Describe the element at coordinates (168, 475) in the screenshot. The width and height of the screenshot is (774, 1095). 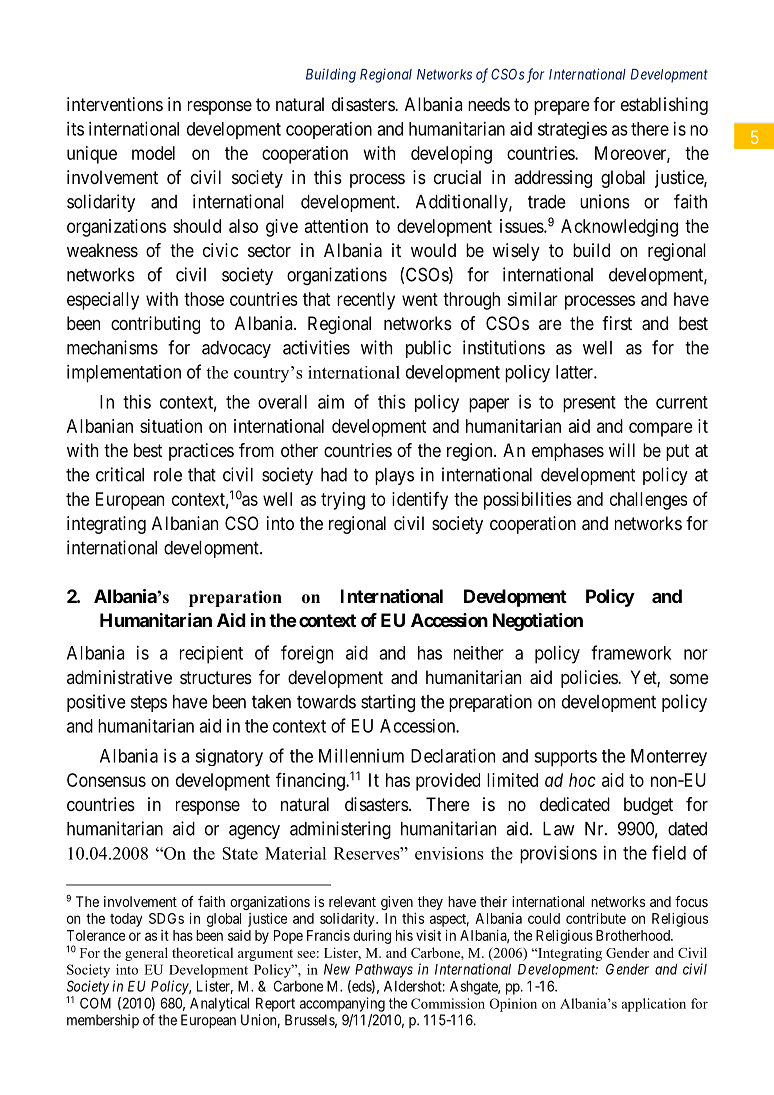
I see `role` at that location.
